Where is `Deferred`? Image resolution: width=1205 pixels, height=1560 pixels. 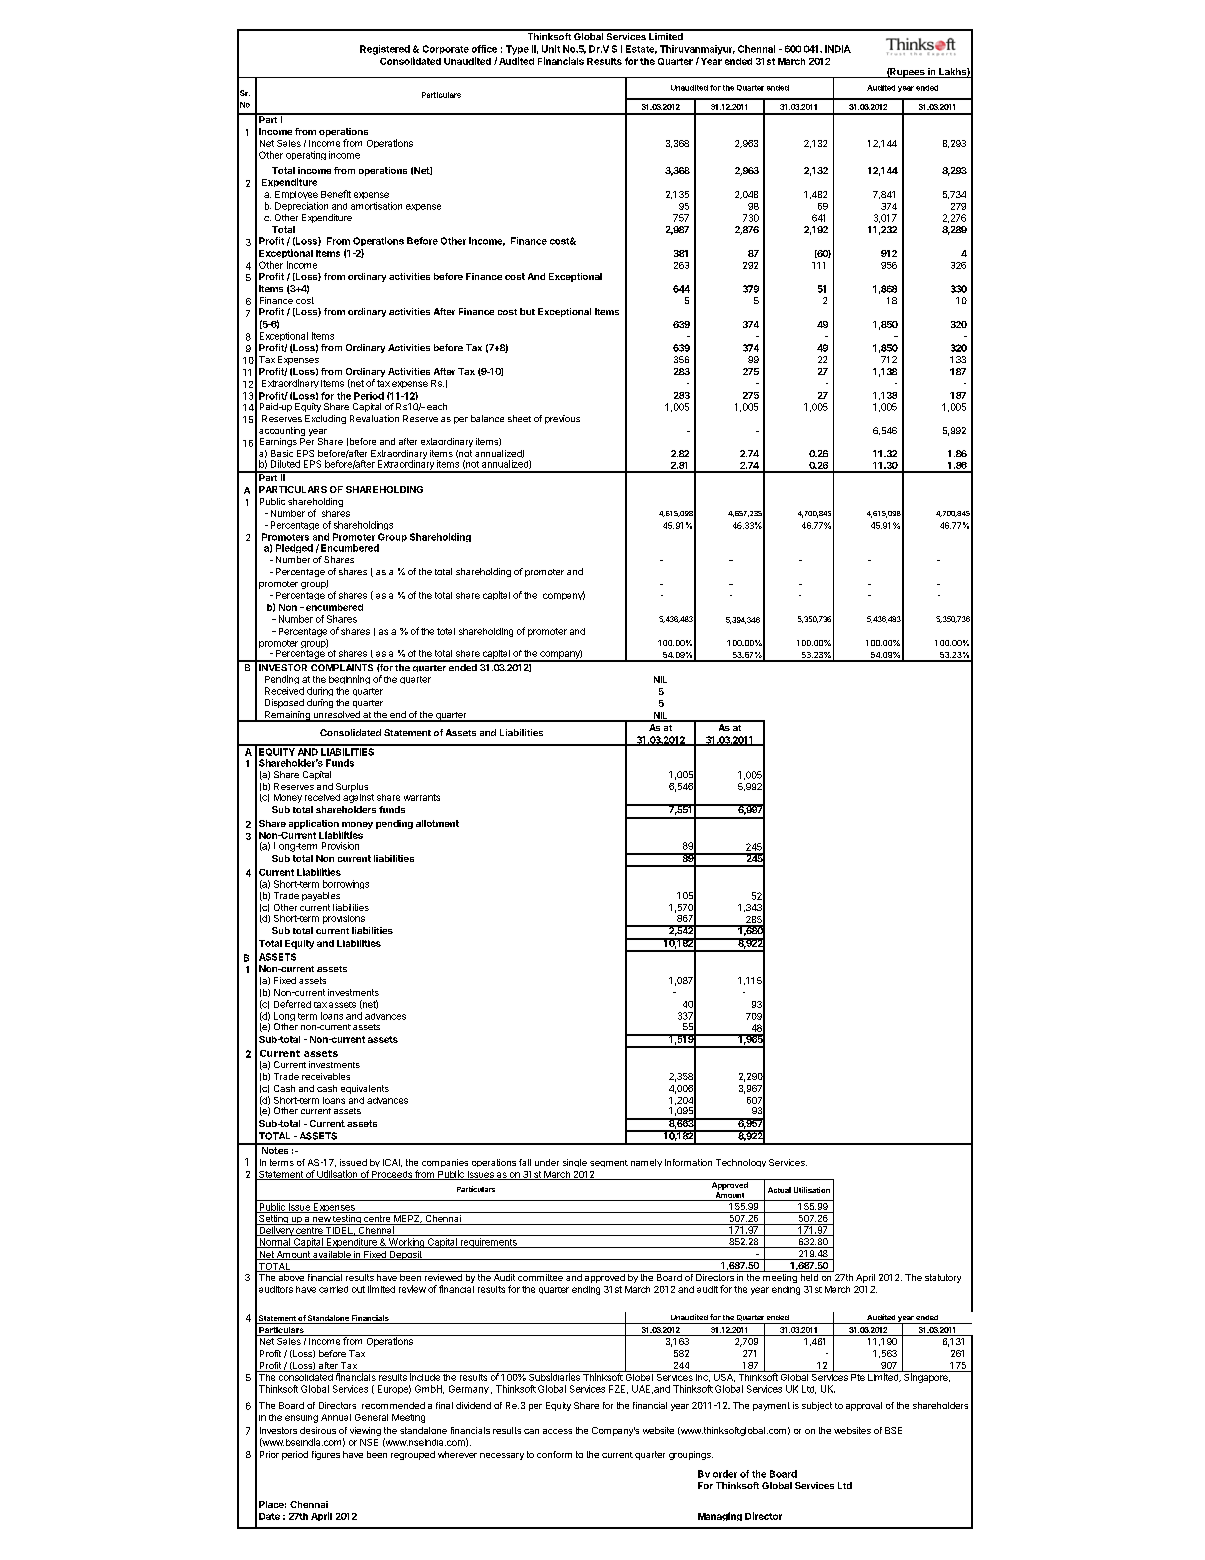 Deferred is located at coordinates (292, 1004).
